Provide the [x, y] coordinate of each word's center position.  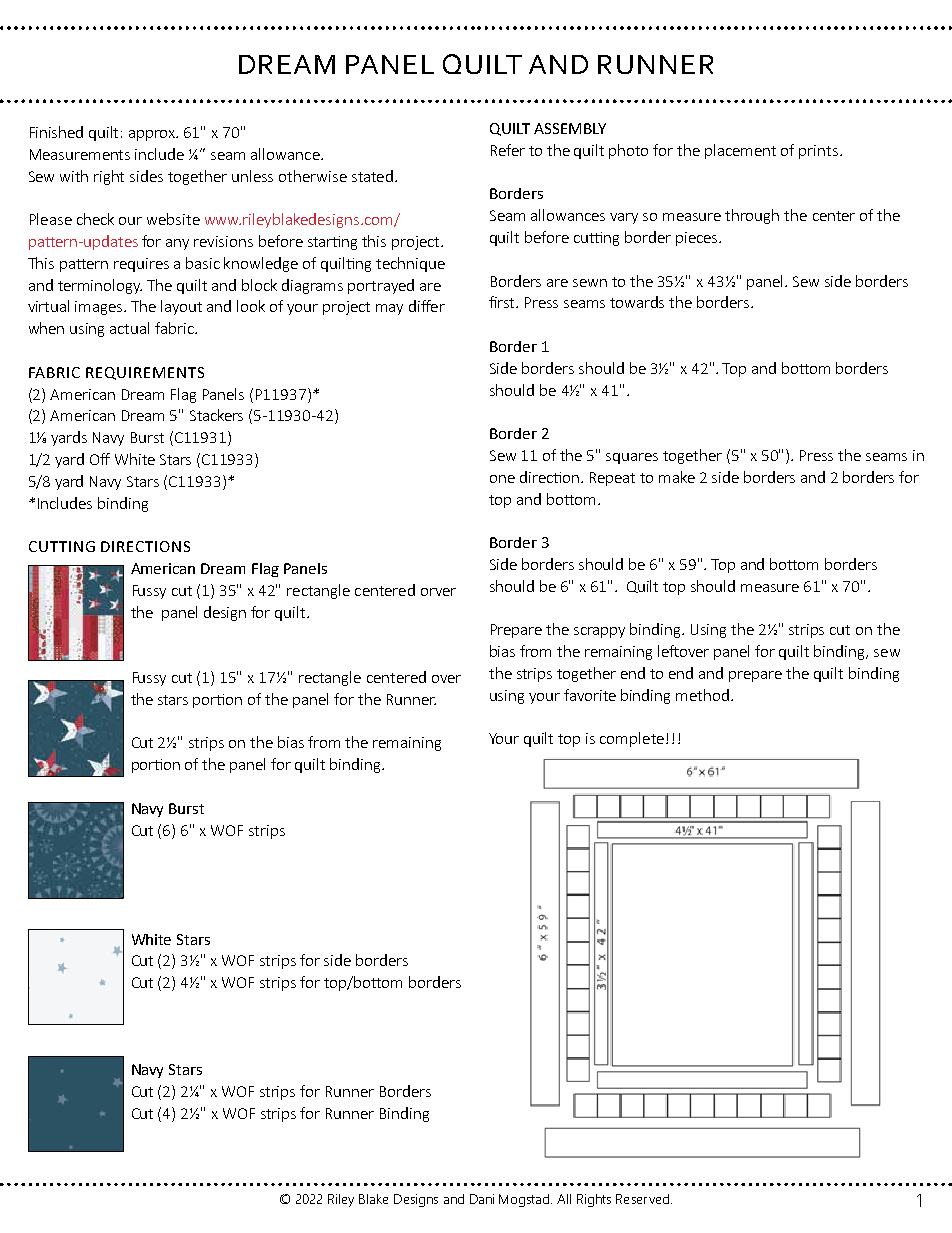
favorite [590, 695]
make [677, 477]
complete [632, 739]
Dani [482, 1199]
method [702, 695]
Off [100, 459]
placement [740, 151]
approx [153, 135]
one [502, 479]
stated [372, 176]
